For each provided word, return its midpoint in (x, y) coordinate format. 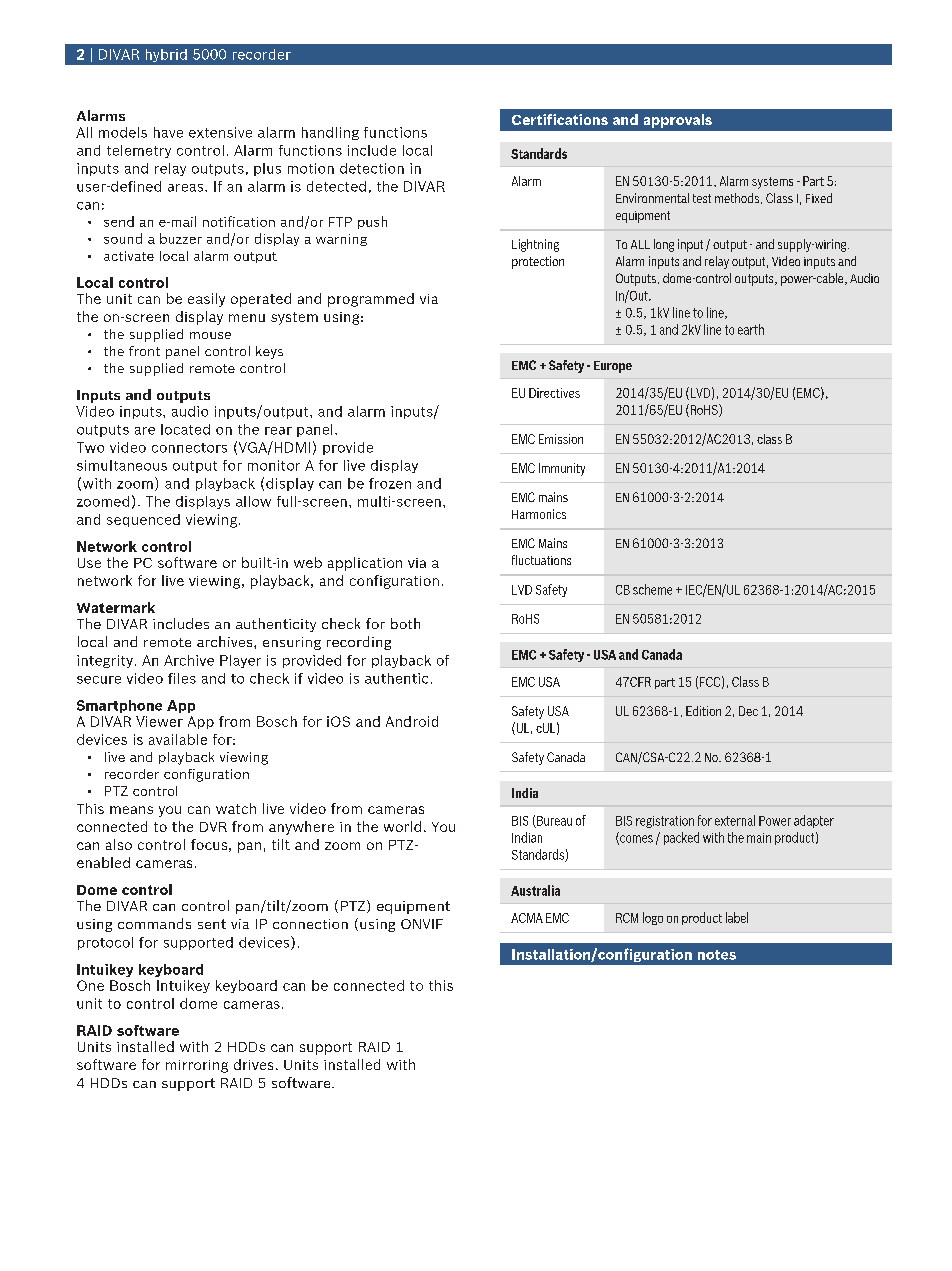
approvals (678, 121)
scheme (652, 589)
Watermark (116, 607)
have (168, 132)
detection (372, 168)
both (405, 623)
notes (717, 955)
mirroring (197, 1066)
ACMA (527, 918)
